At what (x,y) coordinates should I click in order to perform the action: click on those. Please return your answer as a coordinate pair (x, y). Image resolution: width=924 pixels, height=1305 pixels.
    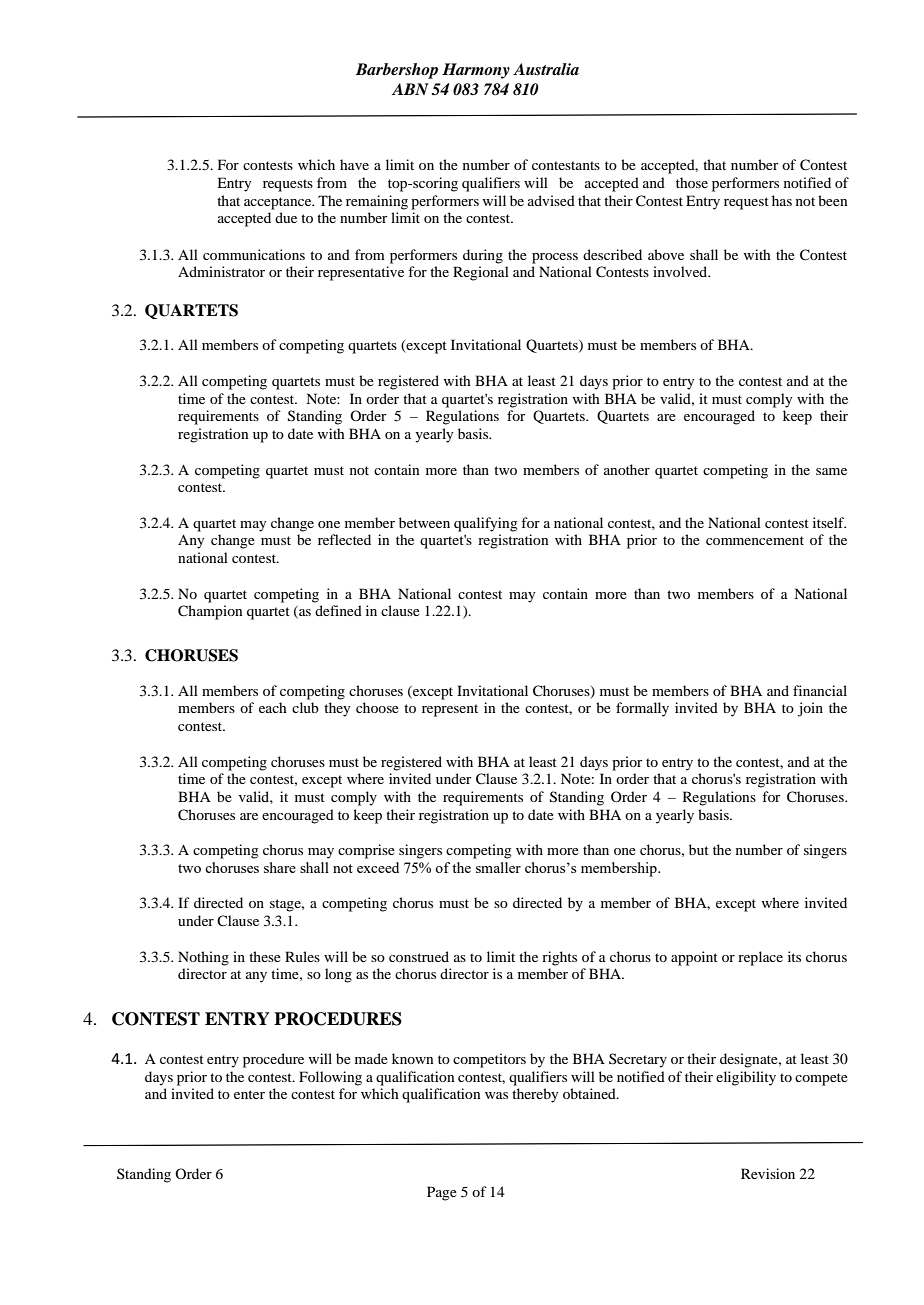
    Looking at the image, I should click on (692, 182).
